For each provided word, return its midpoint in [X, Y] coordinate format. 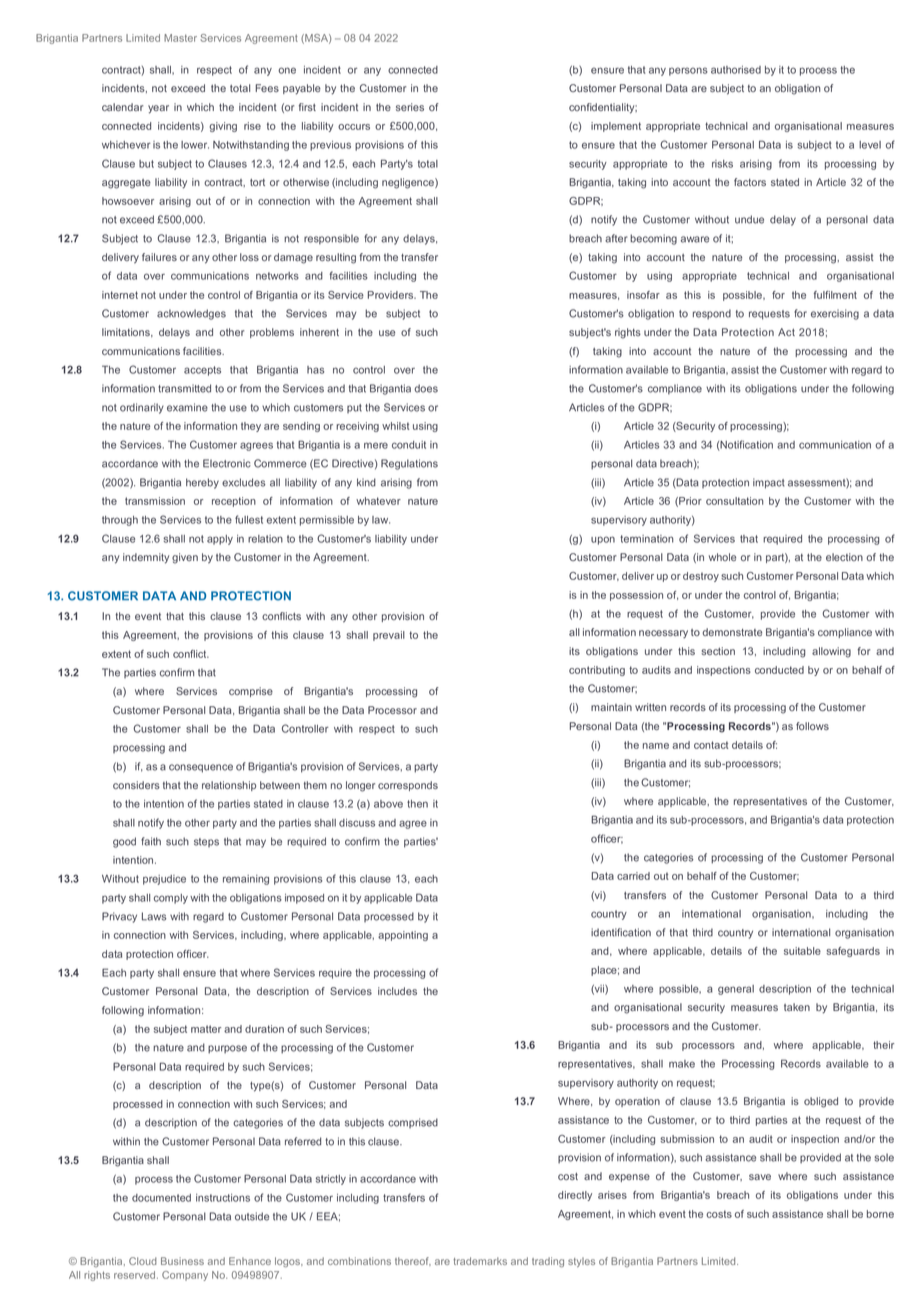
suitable [802, 951]
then [417, 804]
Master [180, 38]
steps [206, 842]
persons [688, 71]
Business [182, 1261]
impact [769, 483]
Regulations [409, 464]
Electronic [227, 463]
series [410, 107]
